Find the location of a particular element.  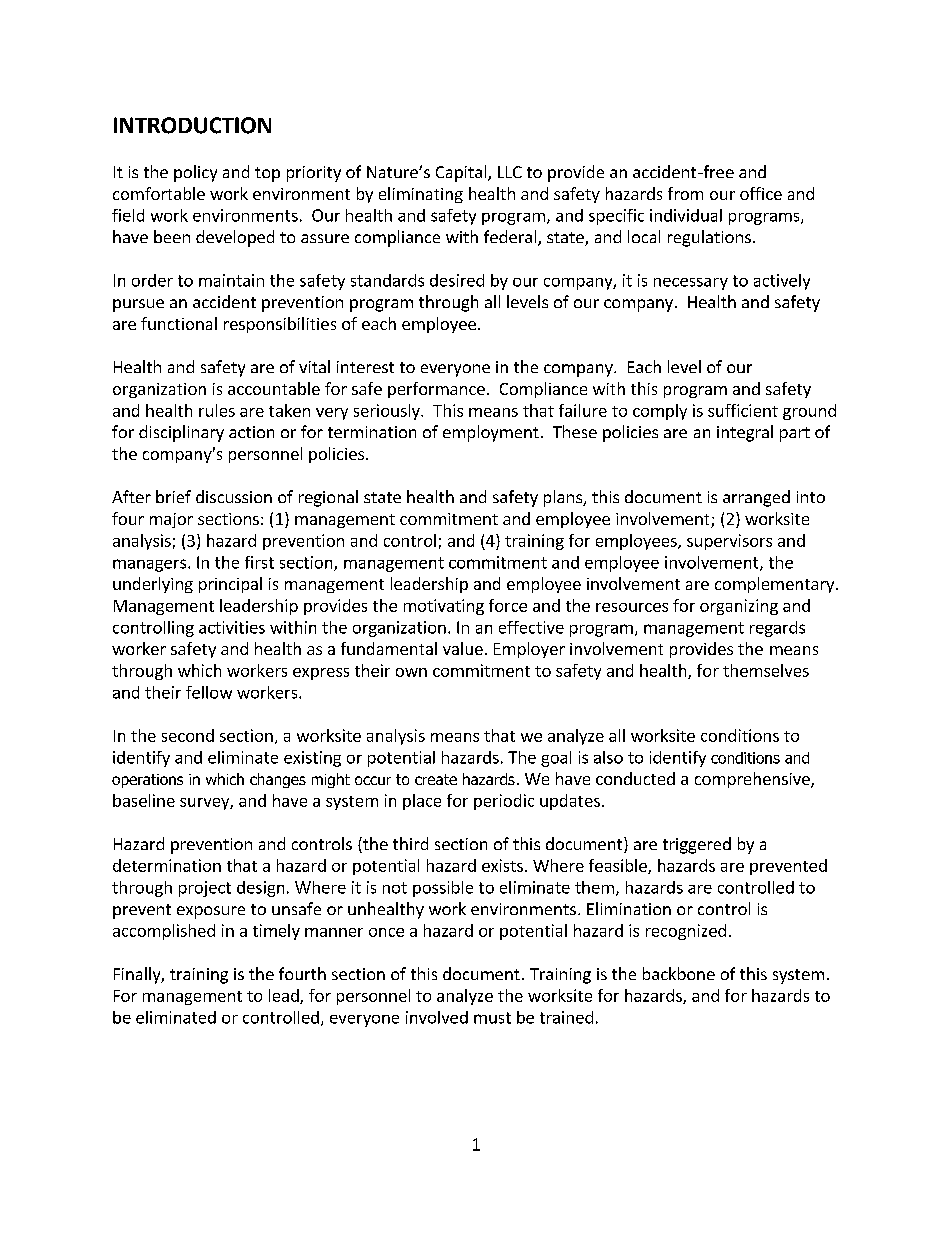

backbone is located at coordinates (679, 973).
